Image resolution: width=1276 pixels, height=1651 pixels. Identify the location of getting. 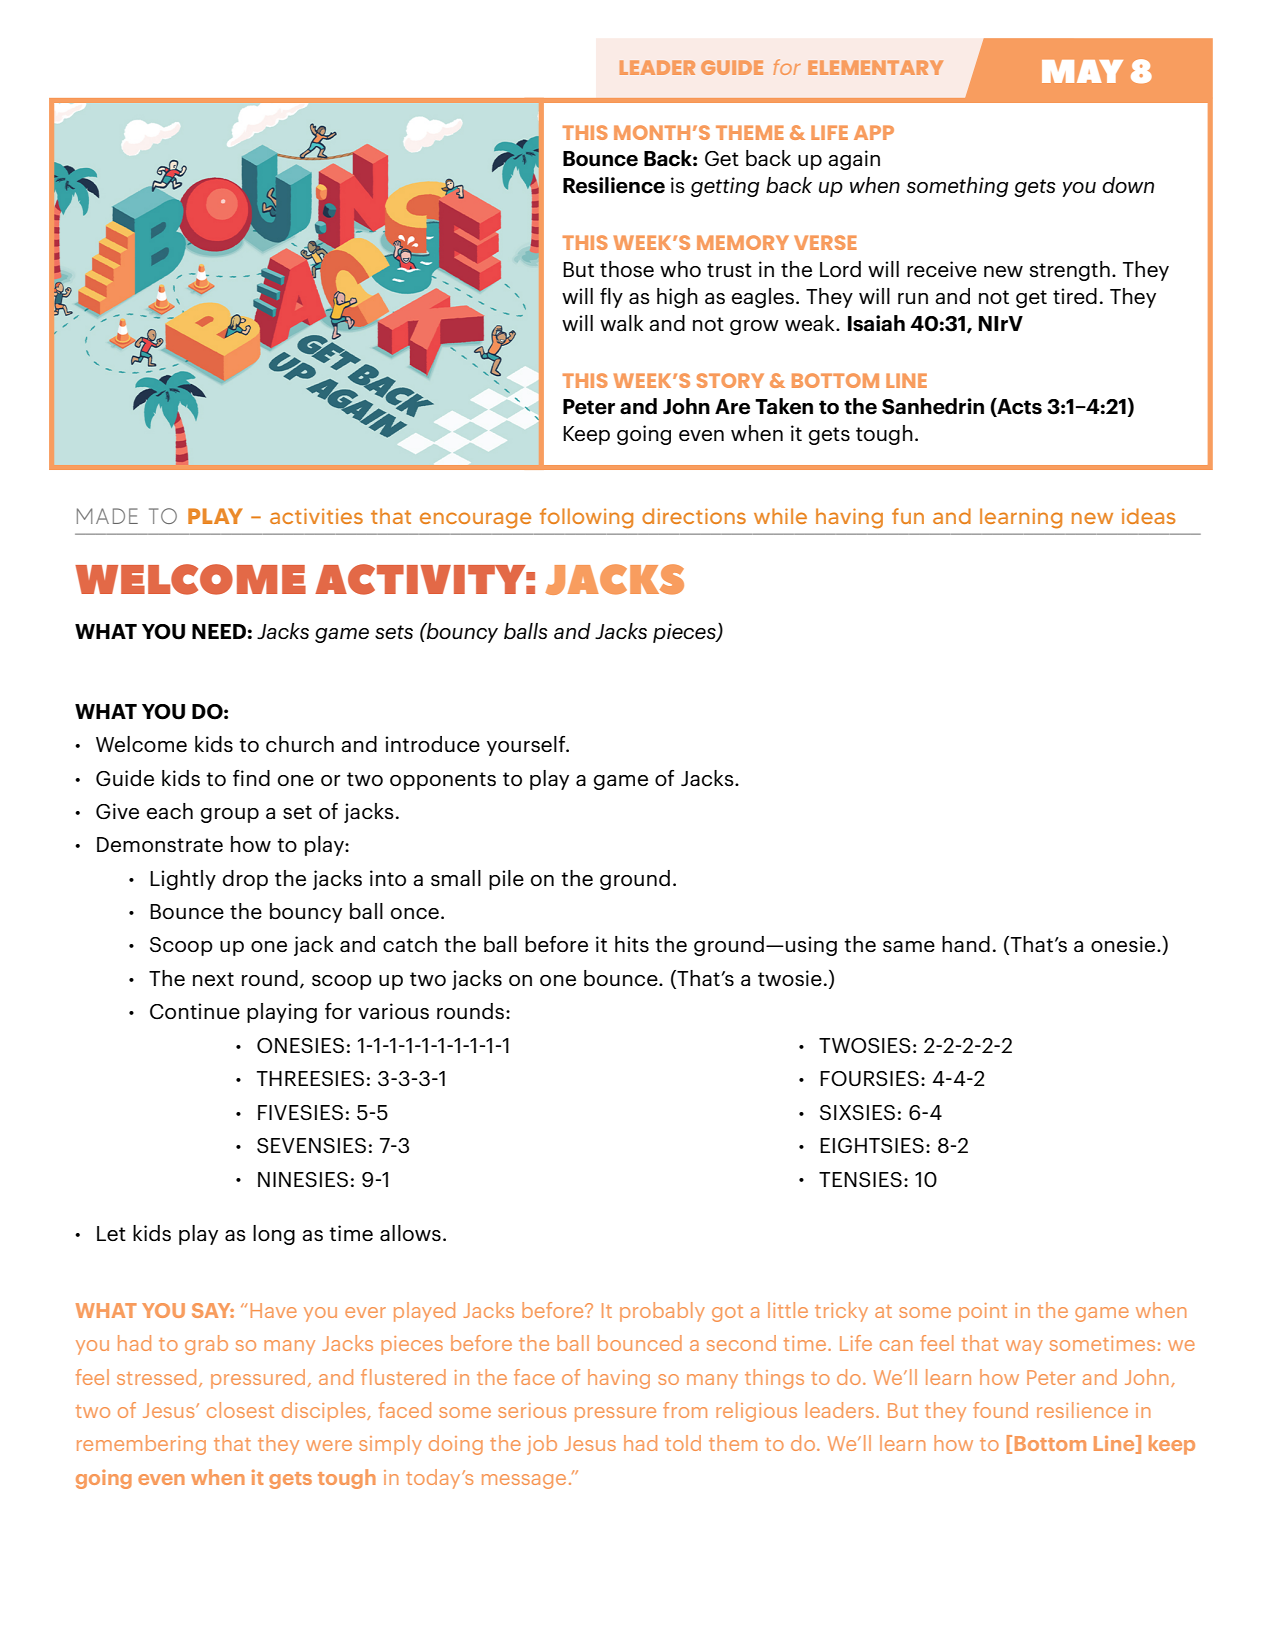
(725, 187).
